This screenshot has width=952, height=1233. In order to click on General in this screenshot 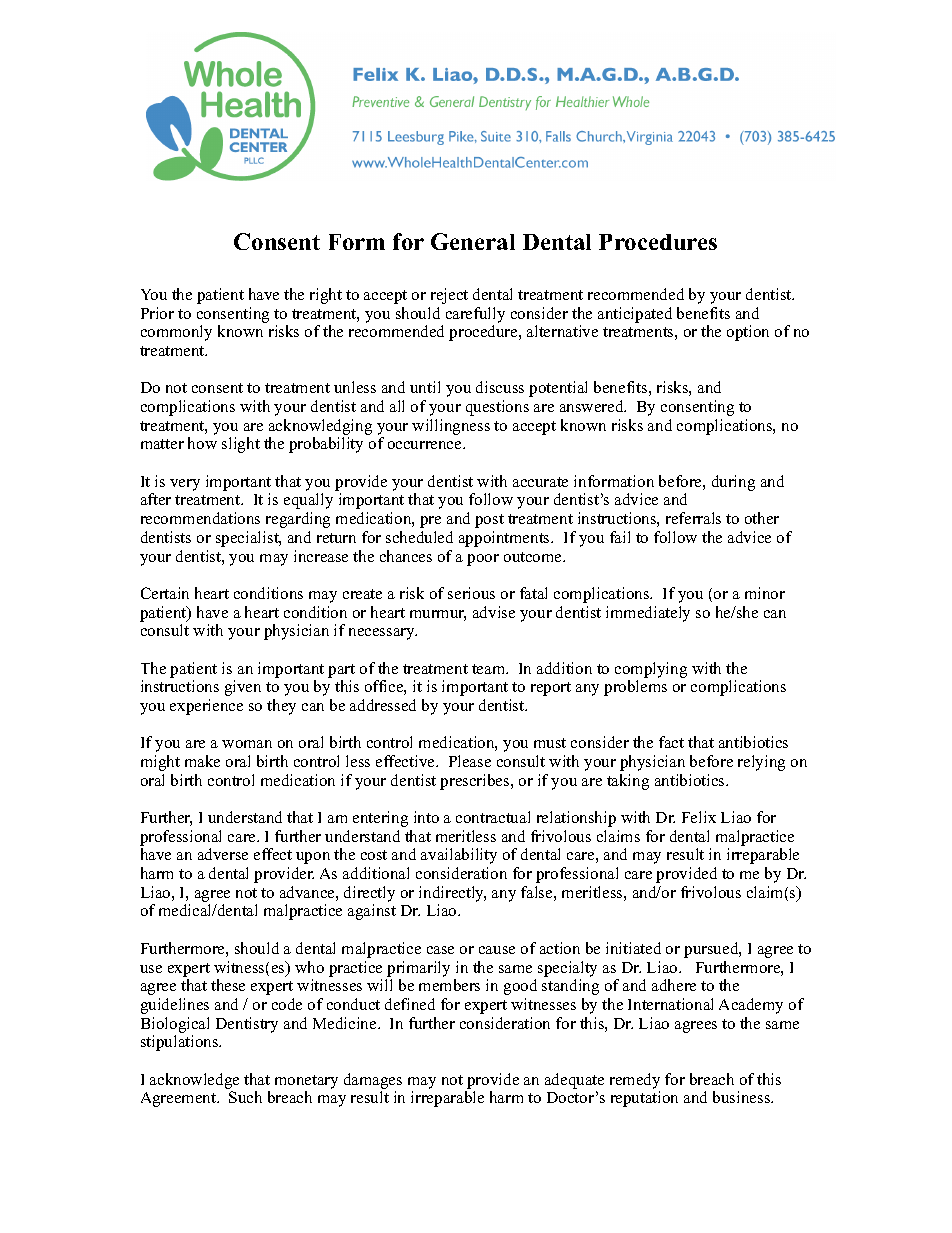, I will do `click(473, 241)`.
